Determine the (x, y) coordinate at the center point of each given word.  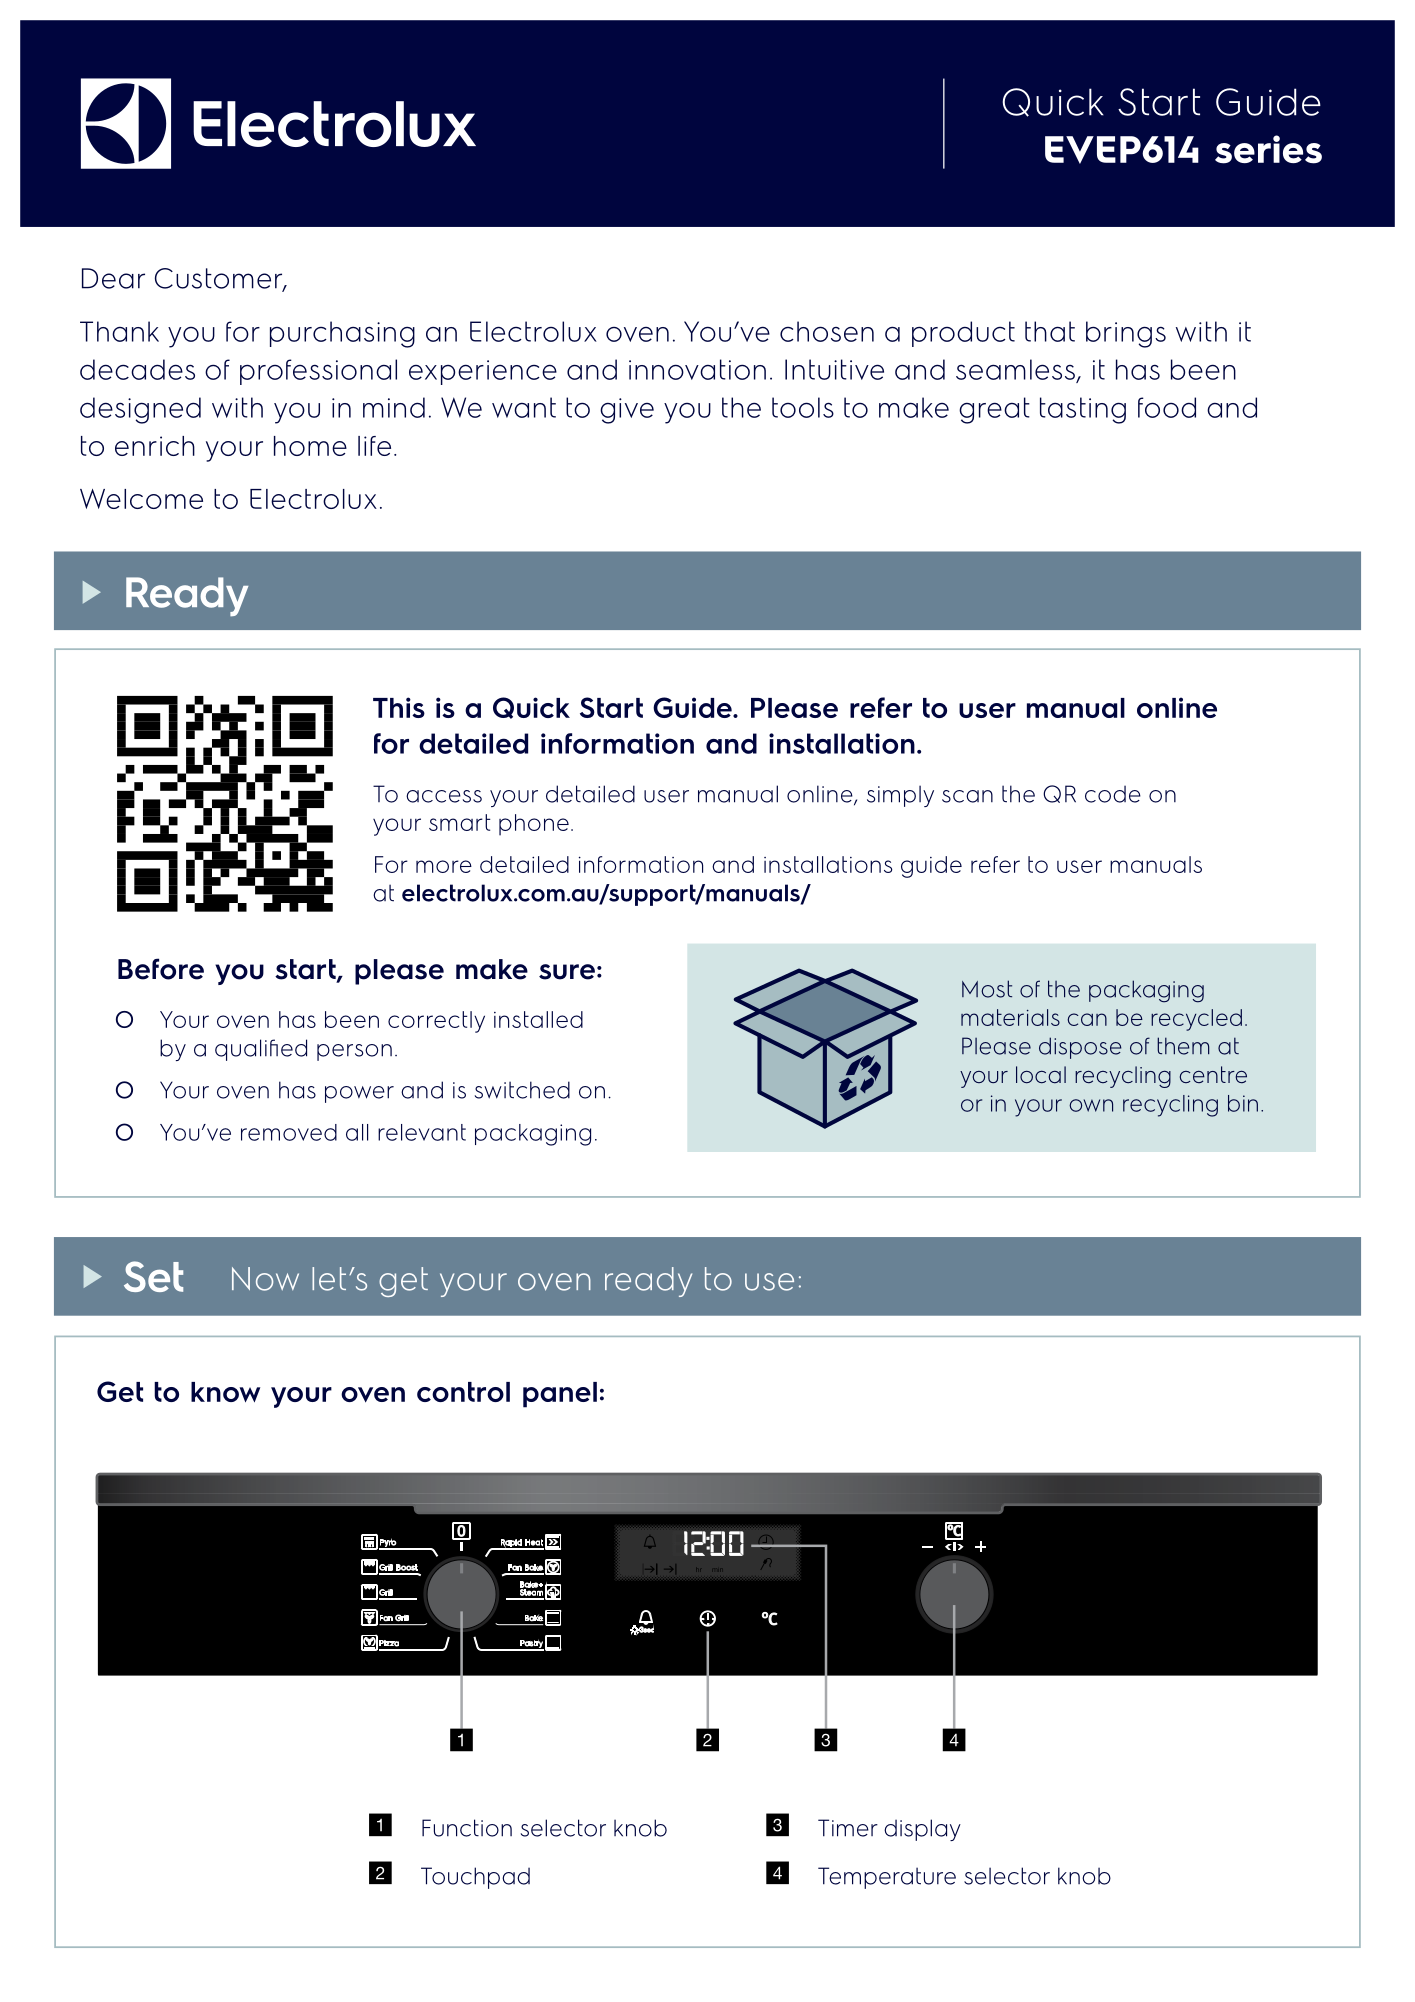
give (627, 411)
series (1268, 149)
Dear (113, 278)
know (225, 1392)
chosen (827, 331)
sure (567, 972)
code (1113, 794)
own (1091, 1105)
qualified (261, 1050)
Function (467, 1828)
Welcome (141, 499)
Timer (848, 1828)
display (922, 1830)
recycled (1196, 1020)
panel (560, 1395)
